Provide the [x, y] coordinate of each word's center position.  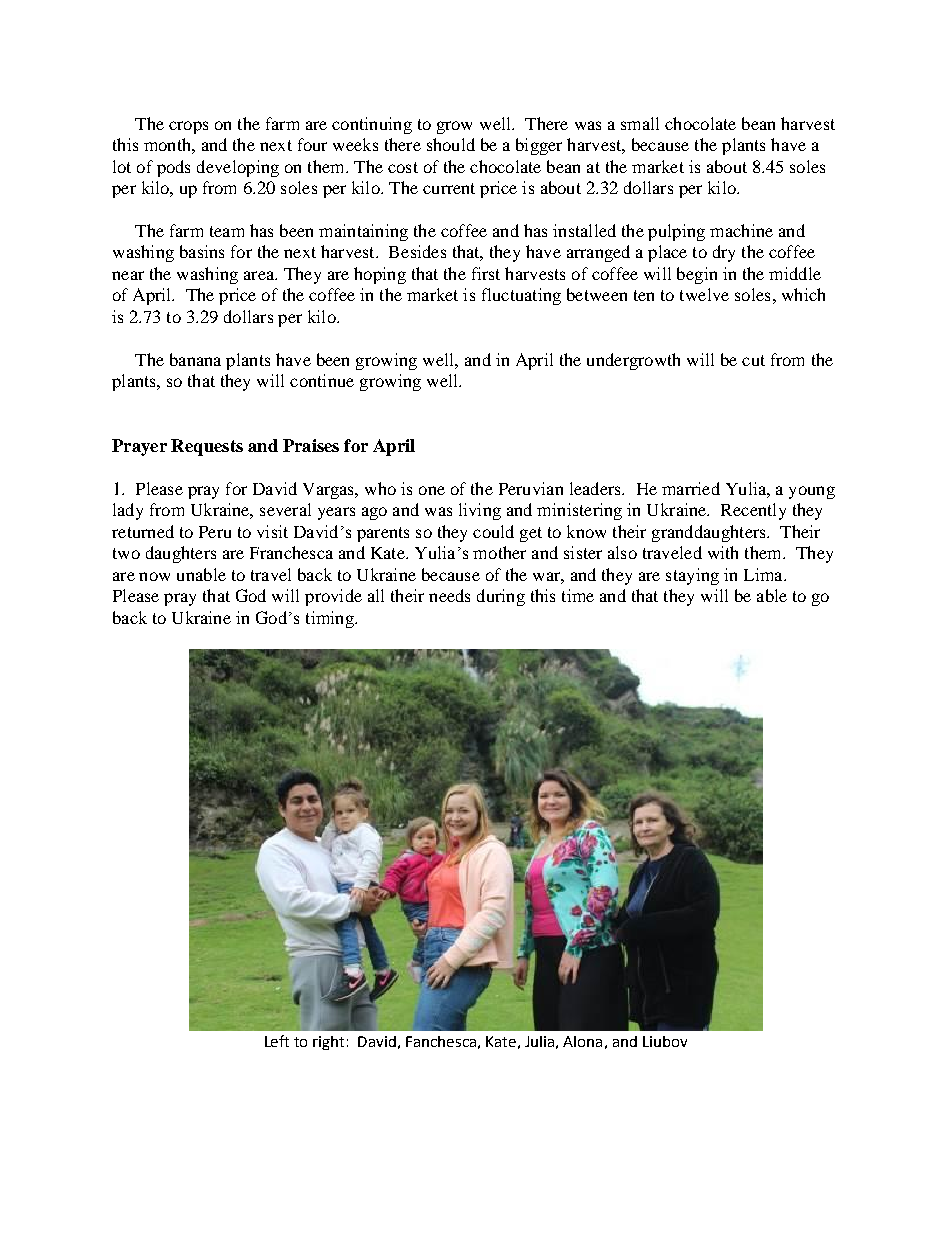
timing [331, 619]
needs [449, 595]
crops [188, 127]
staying [692, 576]
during [501, 597]
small [640, 123]
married [691, 488]
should [451, 144]
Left [277, 1041]
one [432, 490]
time [578, 595]
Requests [207, 447]
